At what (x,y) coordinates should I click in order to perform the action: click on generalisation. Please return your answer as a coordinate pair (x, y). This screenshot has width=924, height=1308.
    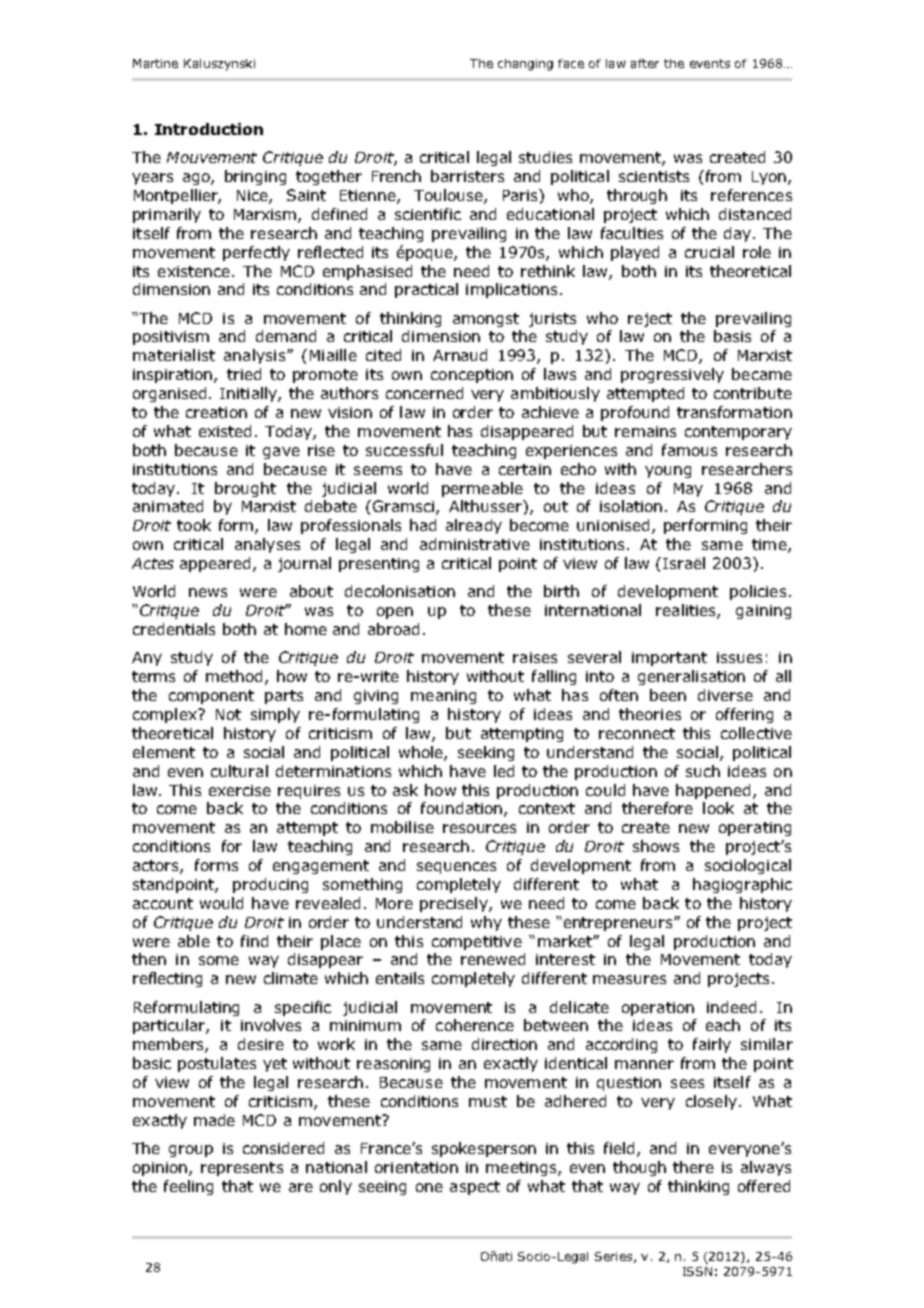
    Looking at the image, I should click on (691, 677).
